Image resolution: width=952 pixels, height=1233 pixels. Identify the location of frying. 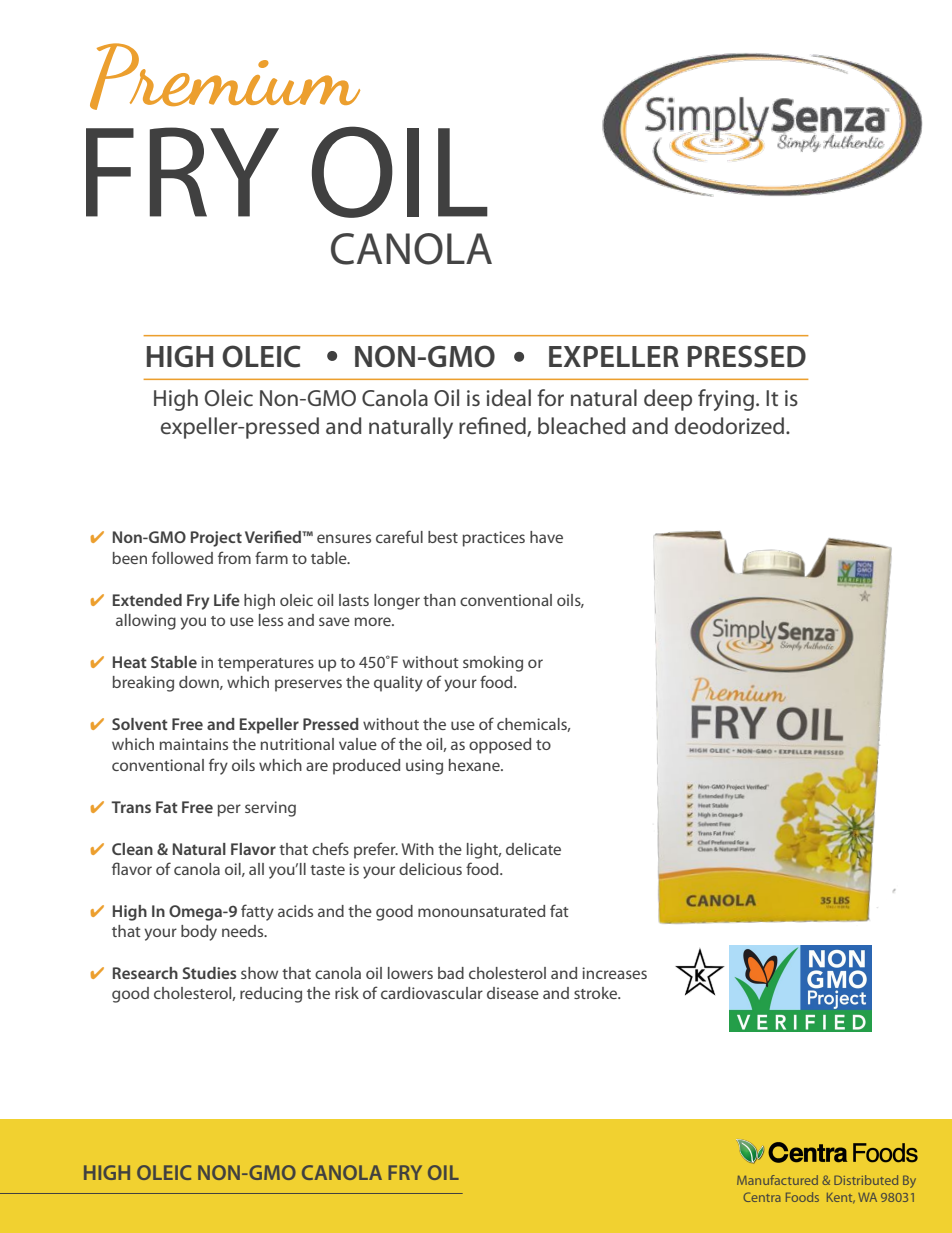
(727, 400).
